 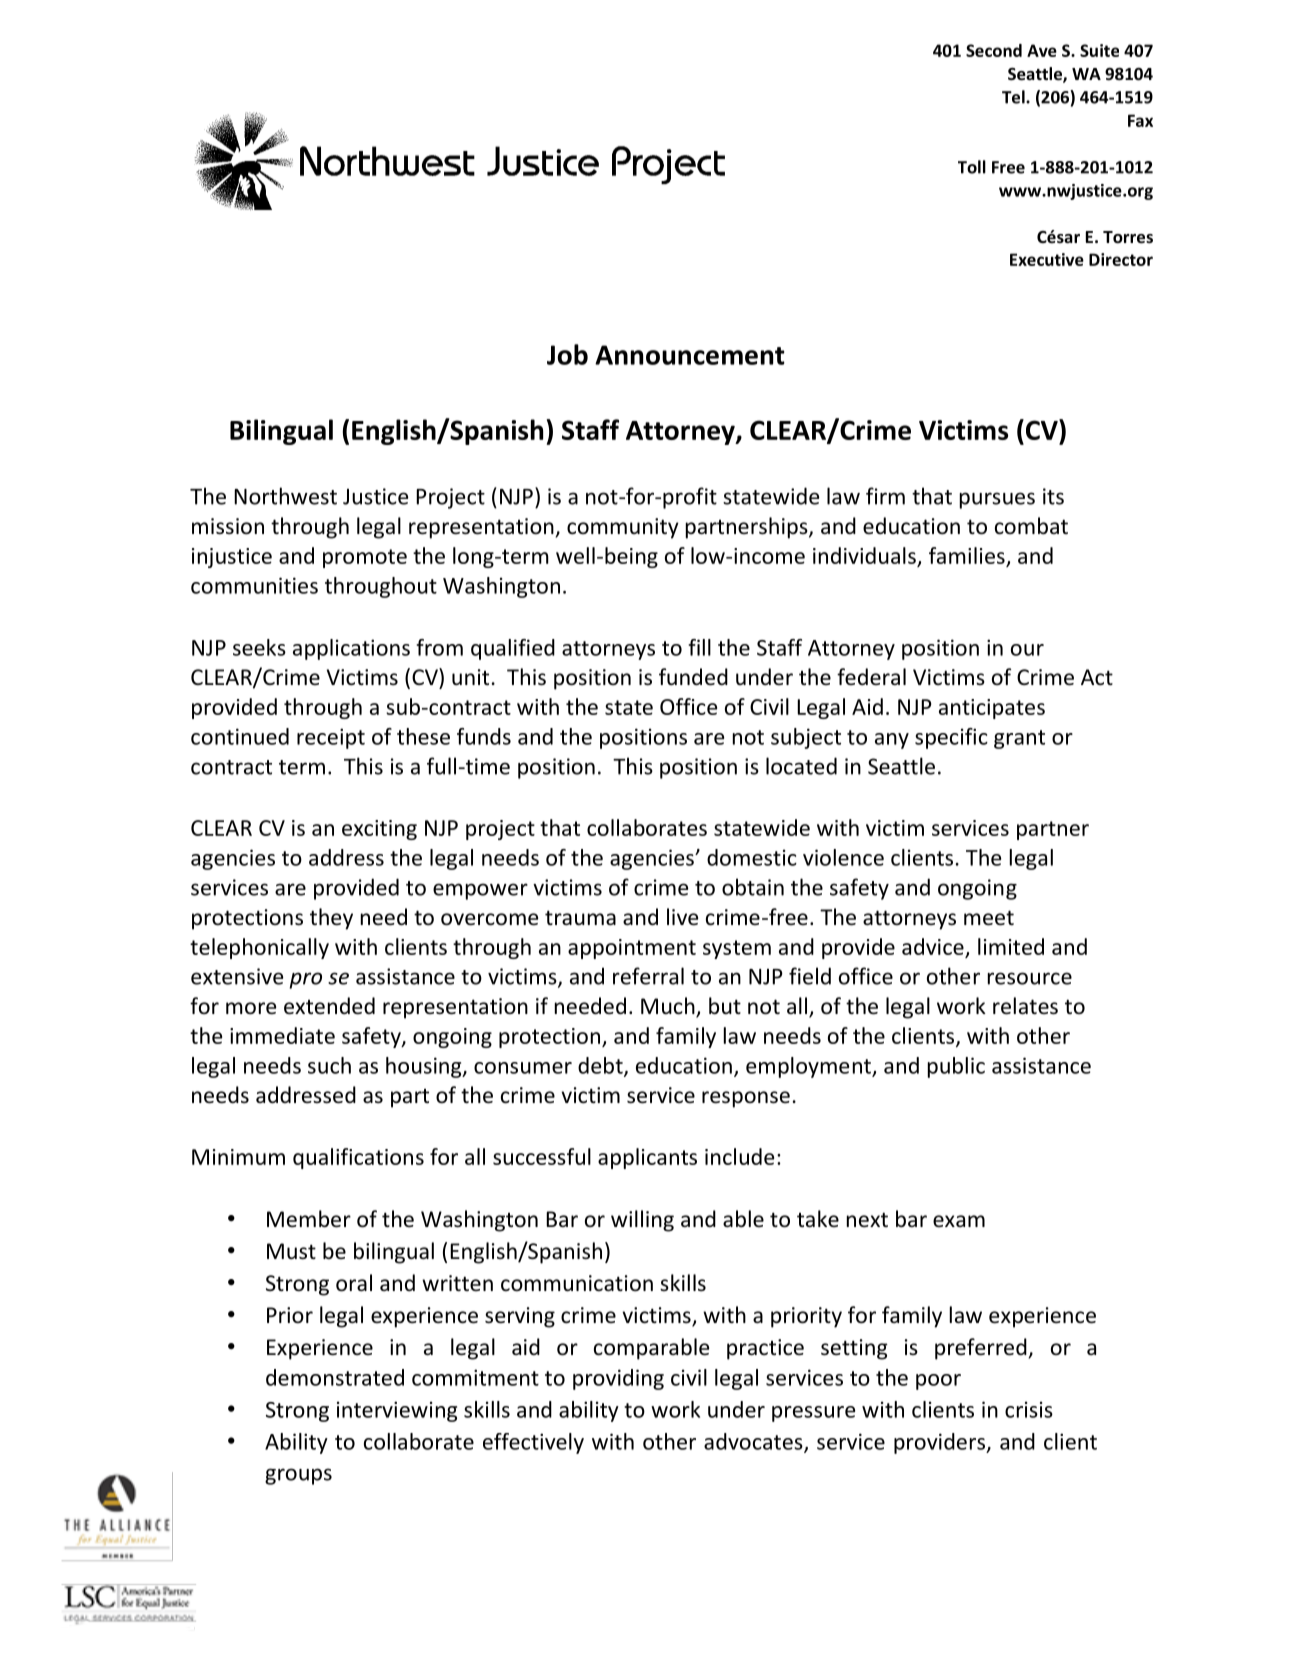 What do you see at coordinates (956, 1067) in the screenshot?
I see `public` at bounding box center [956, 1067].
